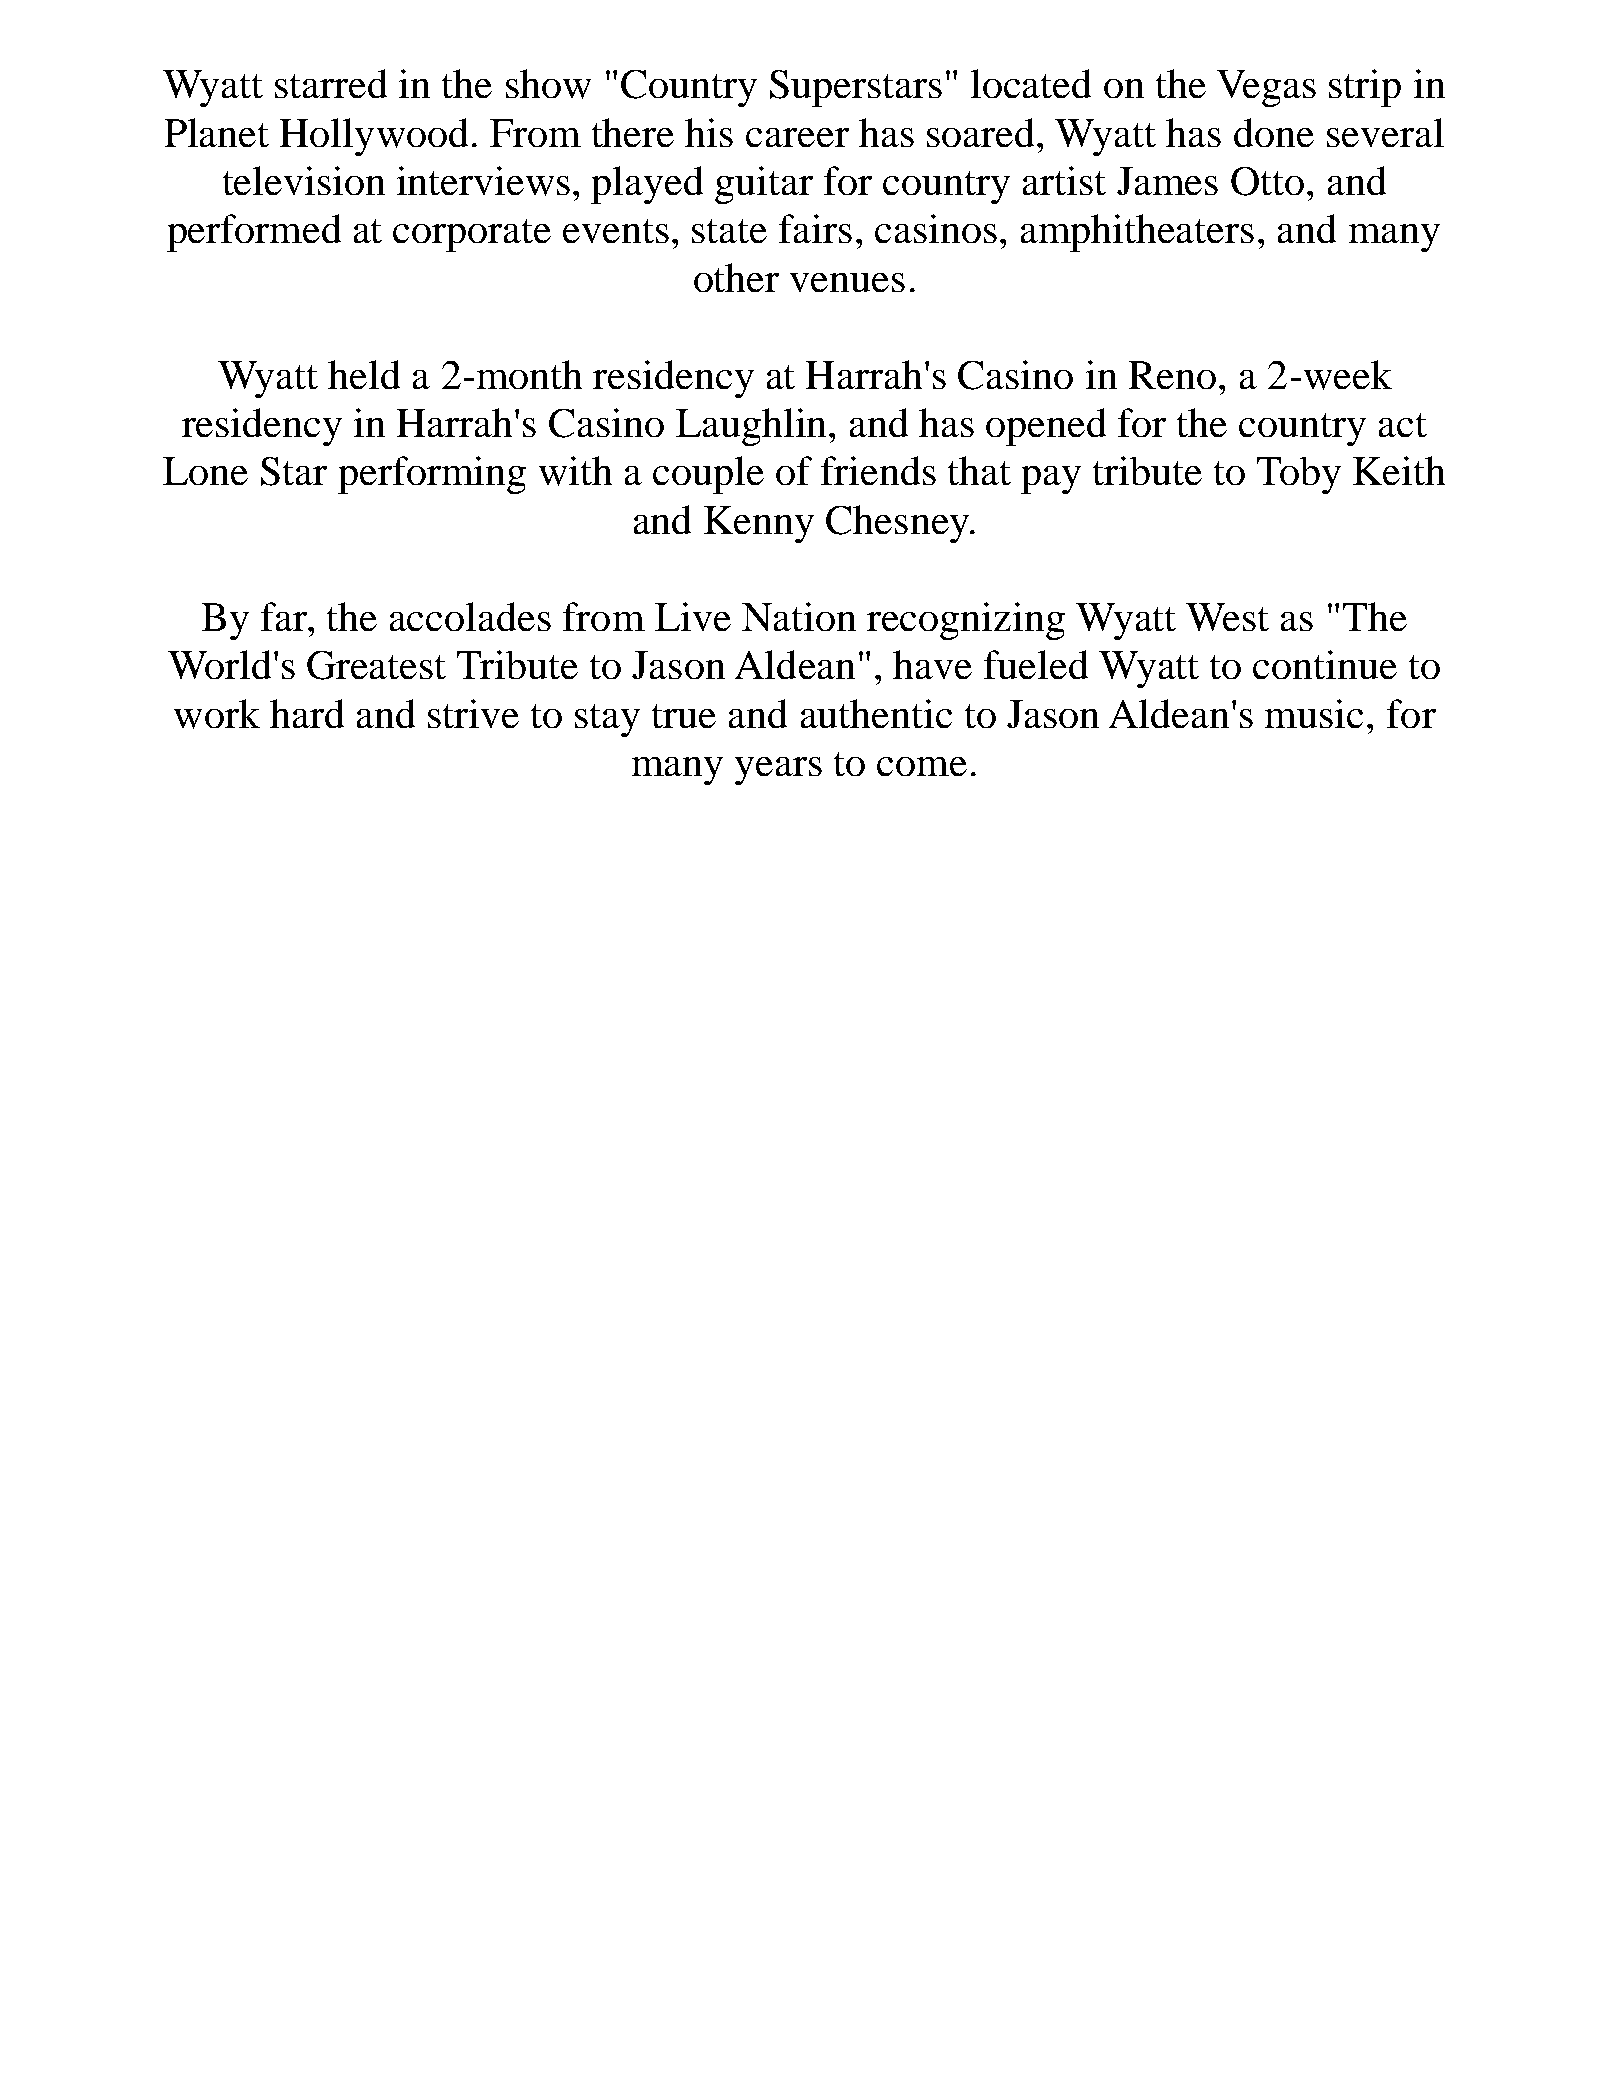 The image size is (1610, 2083). What do you see at coordinates (374, 137) in the image?
I see `Hollywood` at bounding box center [374, 137].
